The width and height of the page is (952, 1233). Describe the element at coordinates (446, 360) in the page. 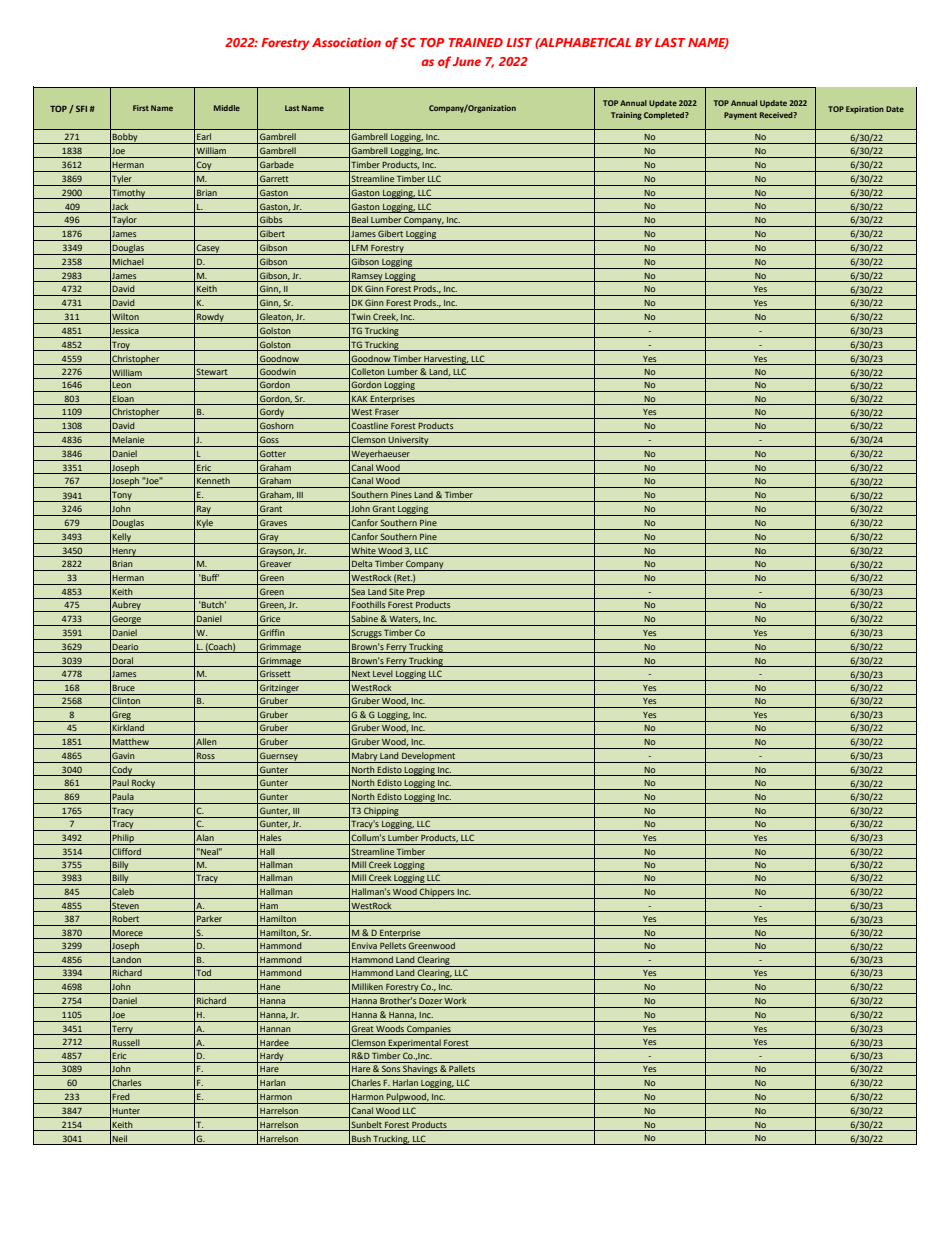

I see `Harvesting` at that location.
